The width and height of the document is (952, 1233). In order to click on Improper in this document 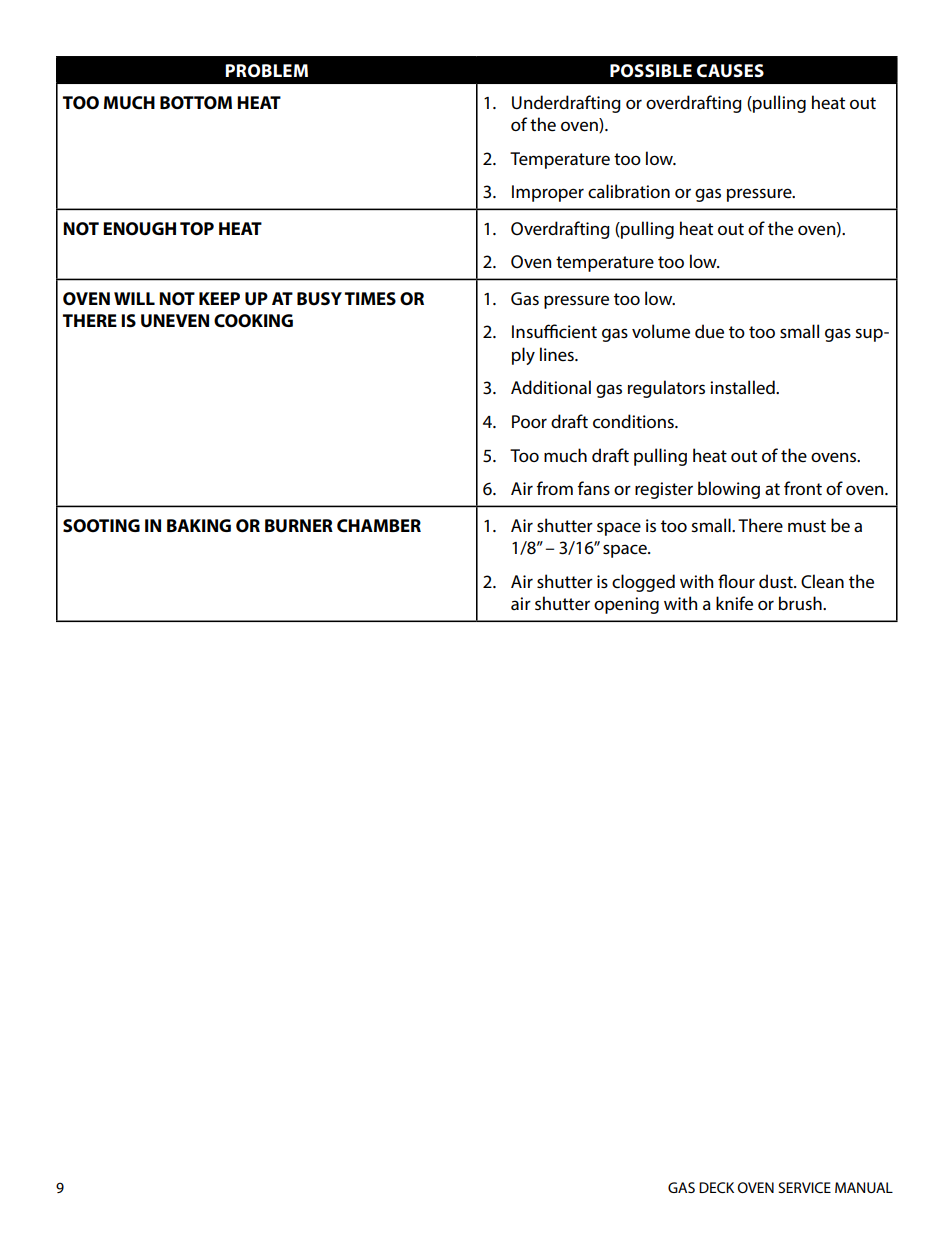, I will do `click(548, 193)`.
